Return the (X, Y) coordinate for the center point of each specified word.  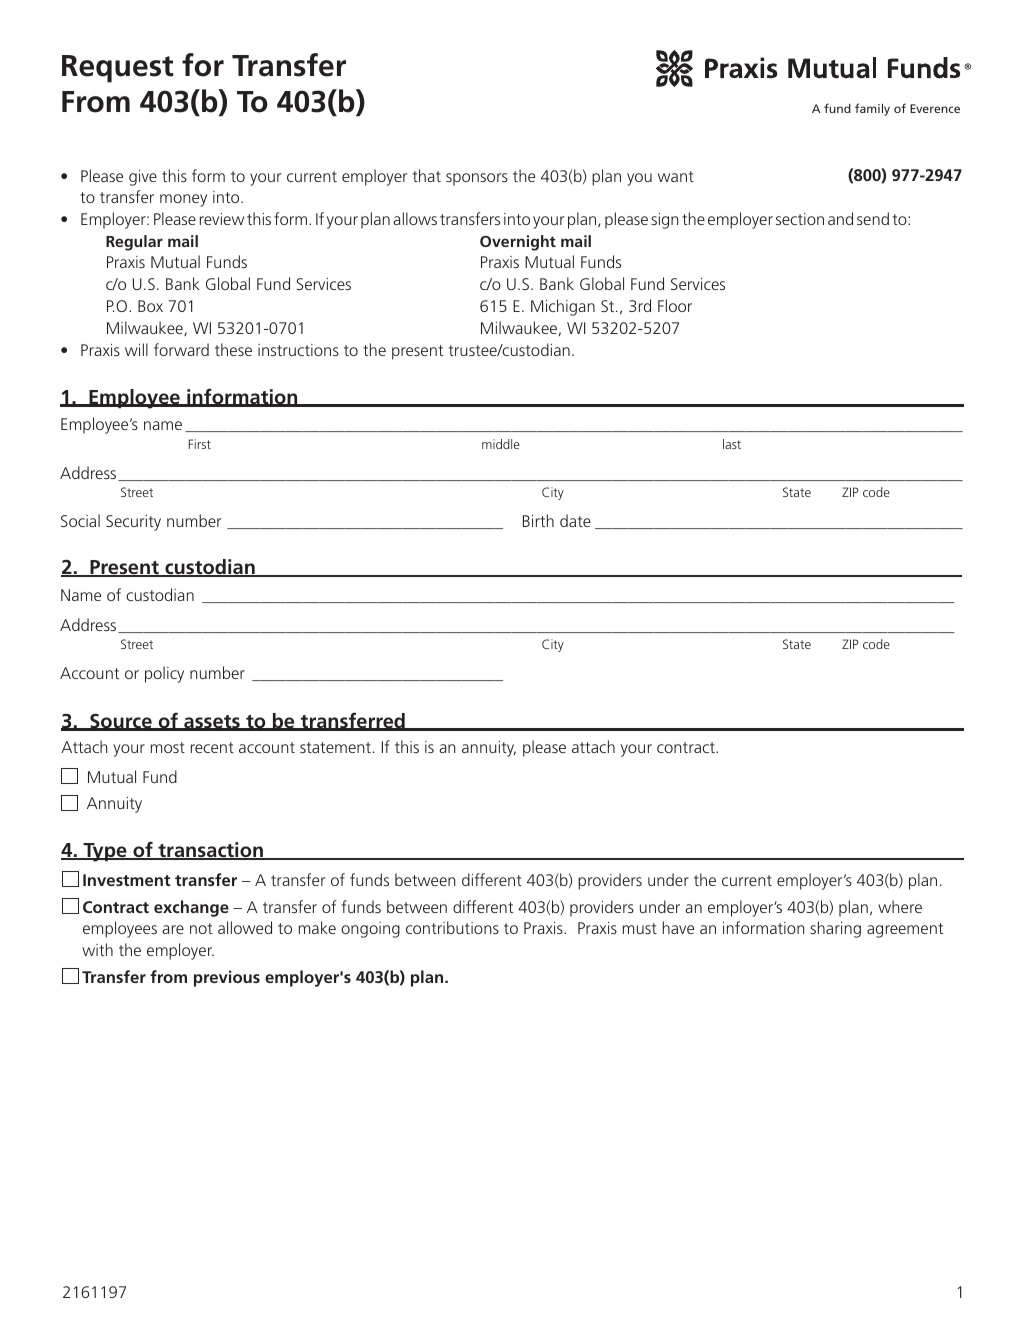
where (900, 906)
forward (181, 349)
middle (501, 444)
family (872, 109)
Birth (538, 520)
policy (164, 674)
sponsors (477, 179)
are (173, 929)
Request (118, 69)
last (732, 444)
